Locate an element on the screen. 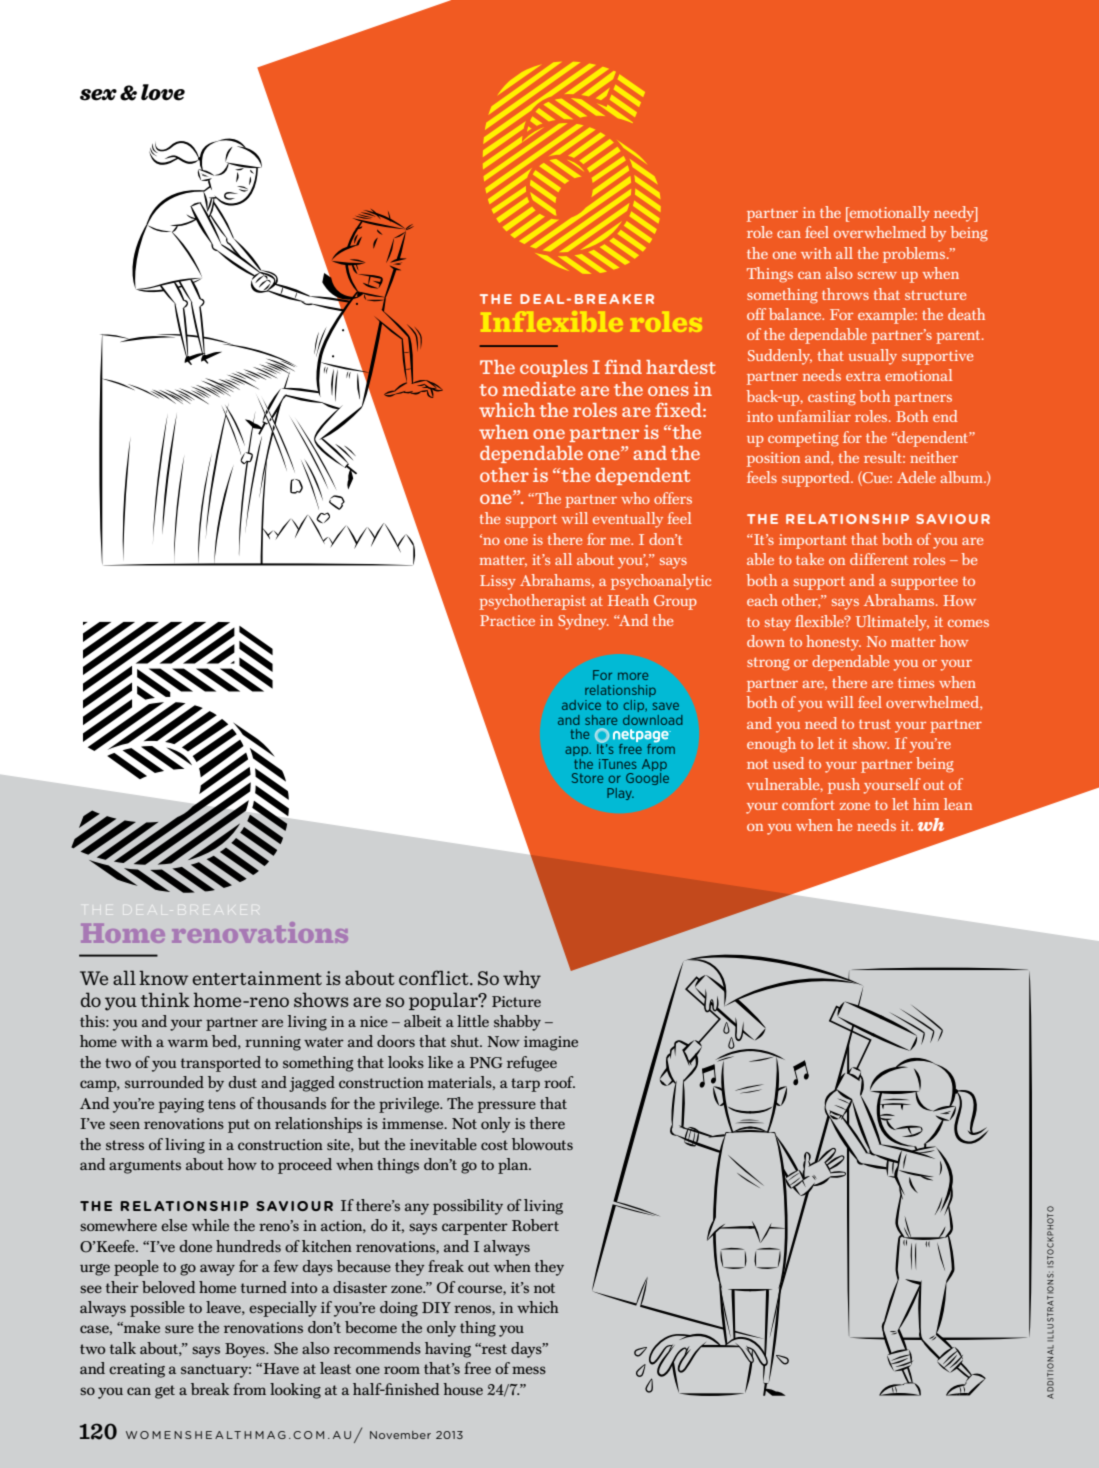 The height and width of the screenshot is (1468, 1099). why is located at coordinates (522, 979).
